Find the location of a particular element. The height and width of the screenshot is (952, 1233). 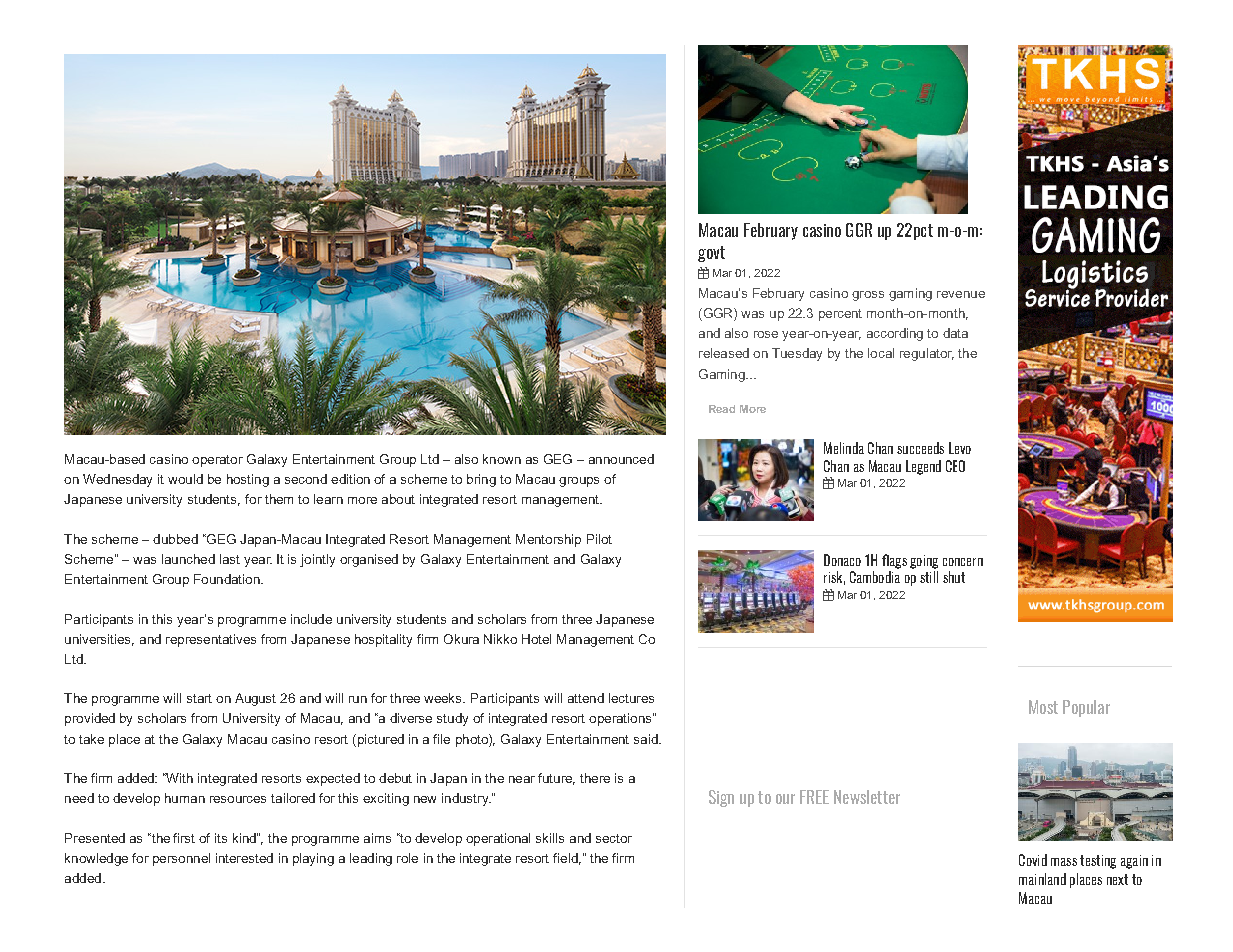

operator is located at coordinates (217, 461).
